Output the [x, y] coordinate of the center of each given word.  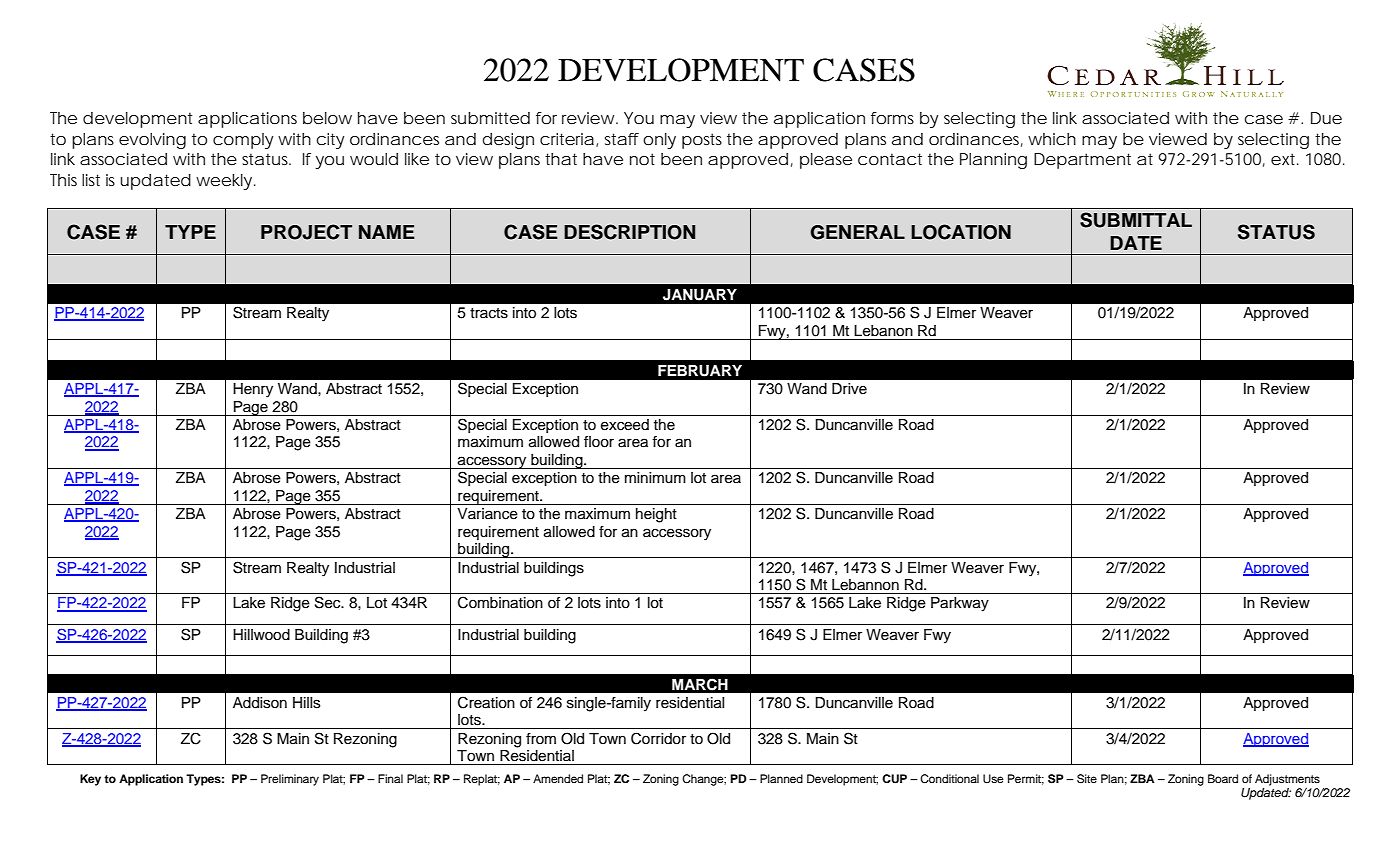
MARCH [700, 684]
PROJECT [306, 232]
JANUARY [700, 295]
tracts [489, 313]
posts [702, 141]
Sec [329, 602]
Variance [487, 514]
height [656, 515]
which [1052, 139]
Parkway [960, 604]
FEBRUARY [700, 371]
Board [1223, 778]
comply [243, 141]
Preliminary [290, 780]
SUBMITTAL [1136, 220]
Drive [849, 389]
